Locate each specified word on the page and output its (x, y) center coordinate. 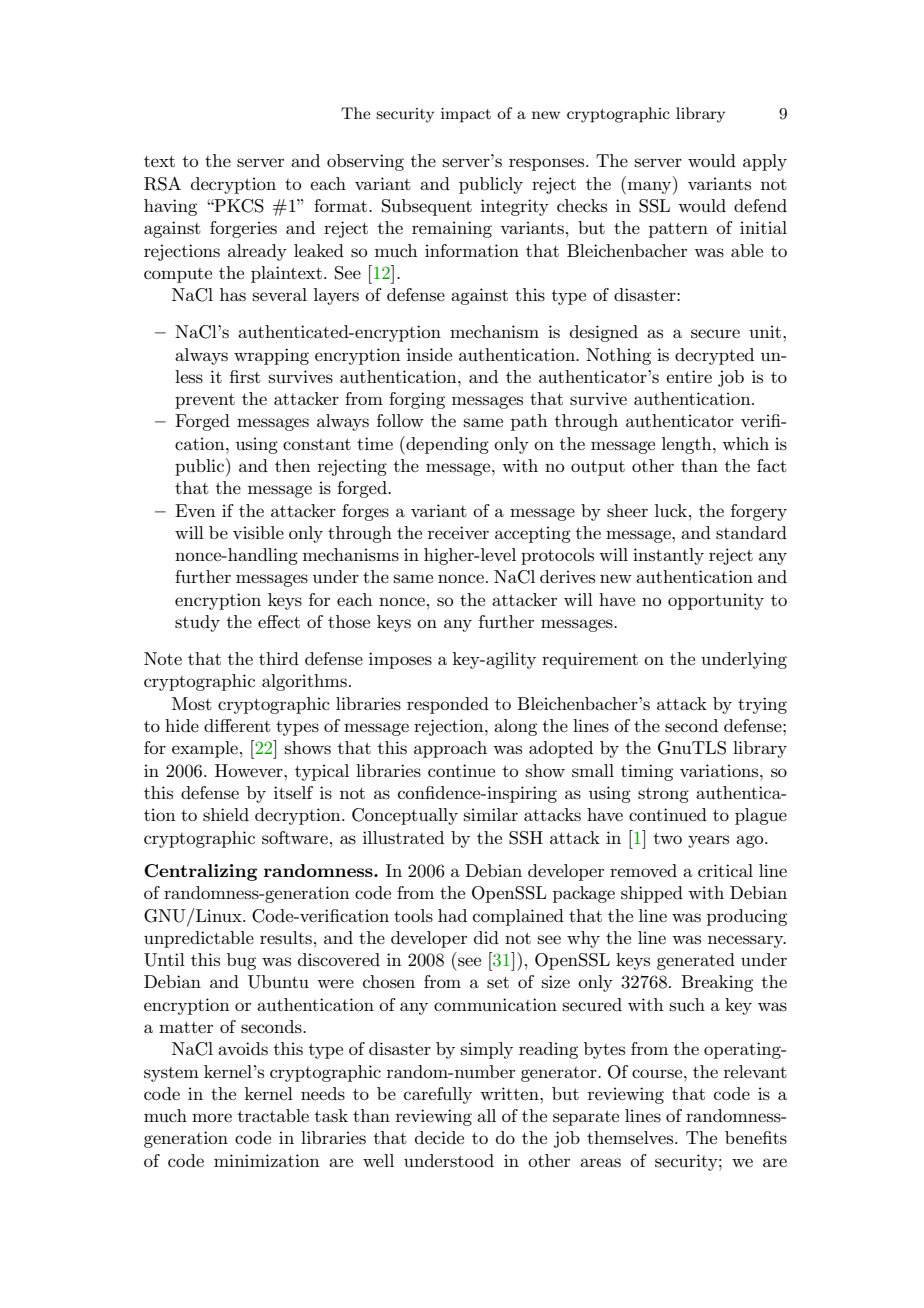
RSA (162, 184)
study (197, 623)
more (212, 1117)
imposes (400, 660)
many (651, 188)
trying (762, 705)
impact (466, 115)
